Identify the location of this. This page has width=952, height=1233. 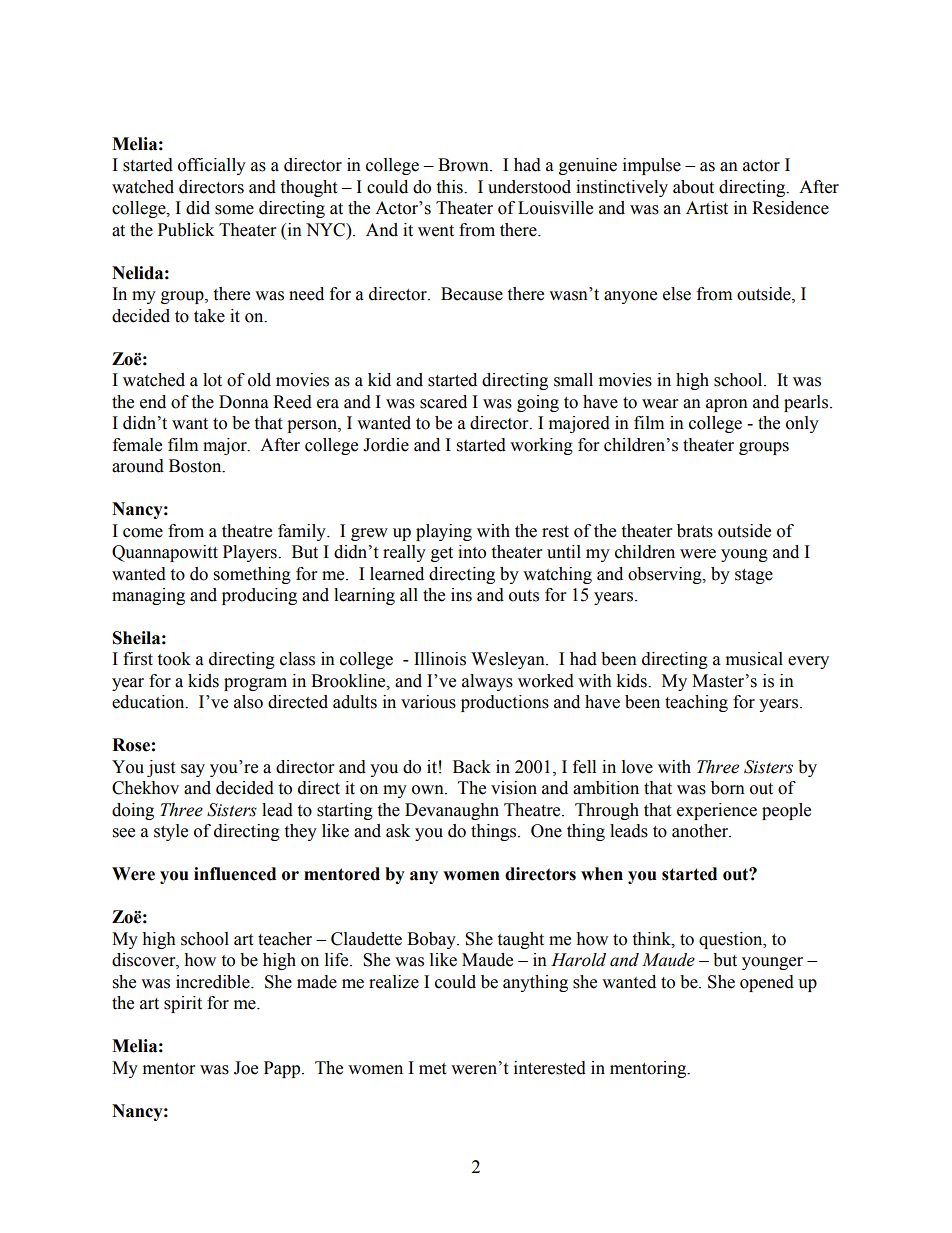
(450, 187).
